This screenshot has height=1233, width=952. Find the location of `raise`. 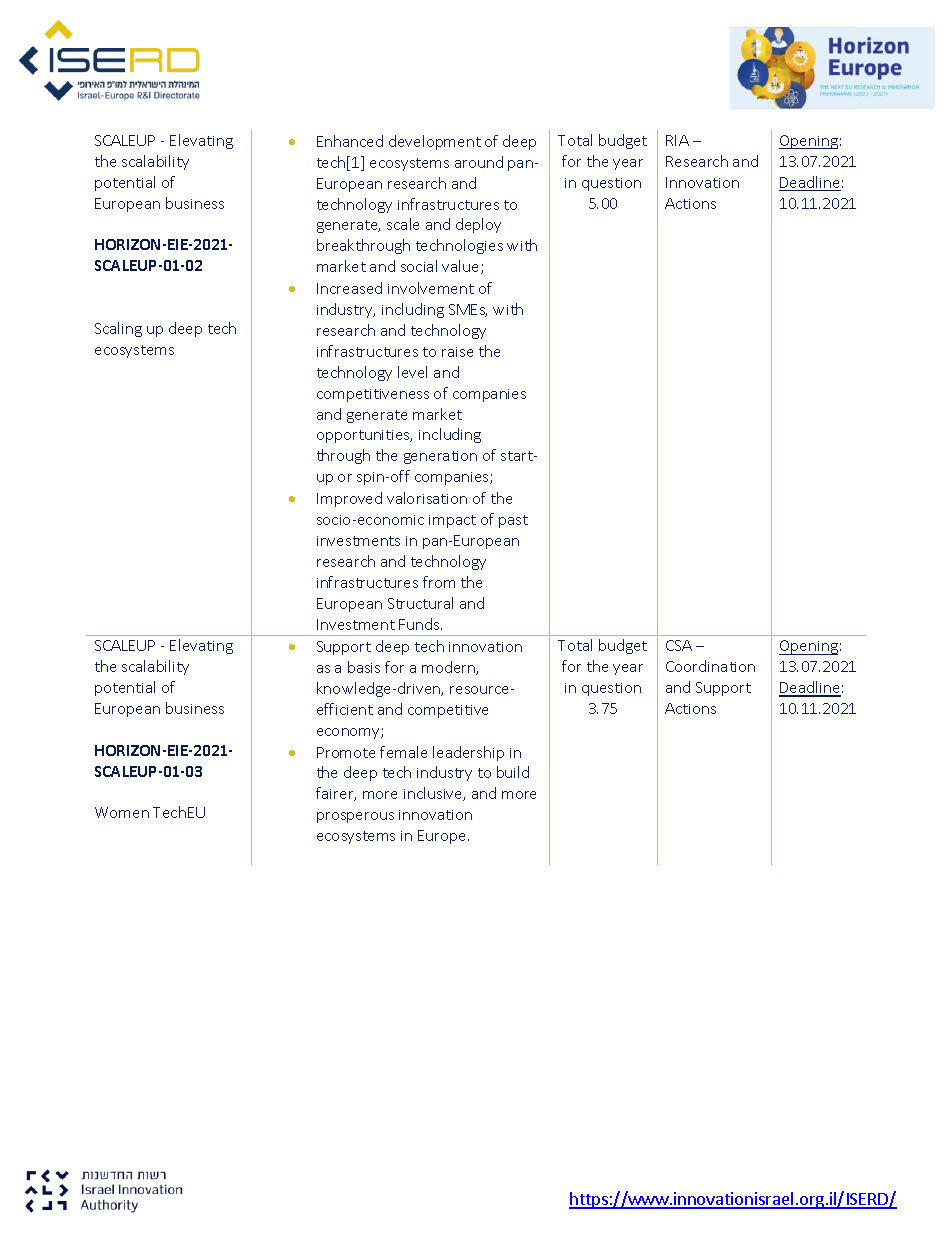

raise is located at coordinates (457, 352).
